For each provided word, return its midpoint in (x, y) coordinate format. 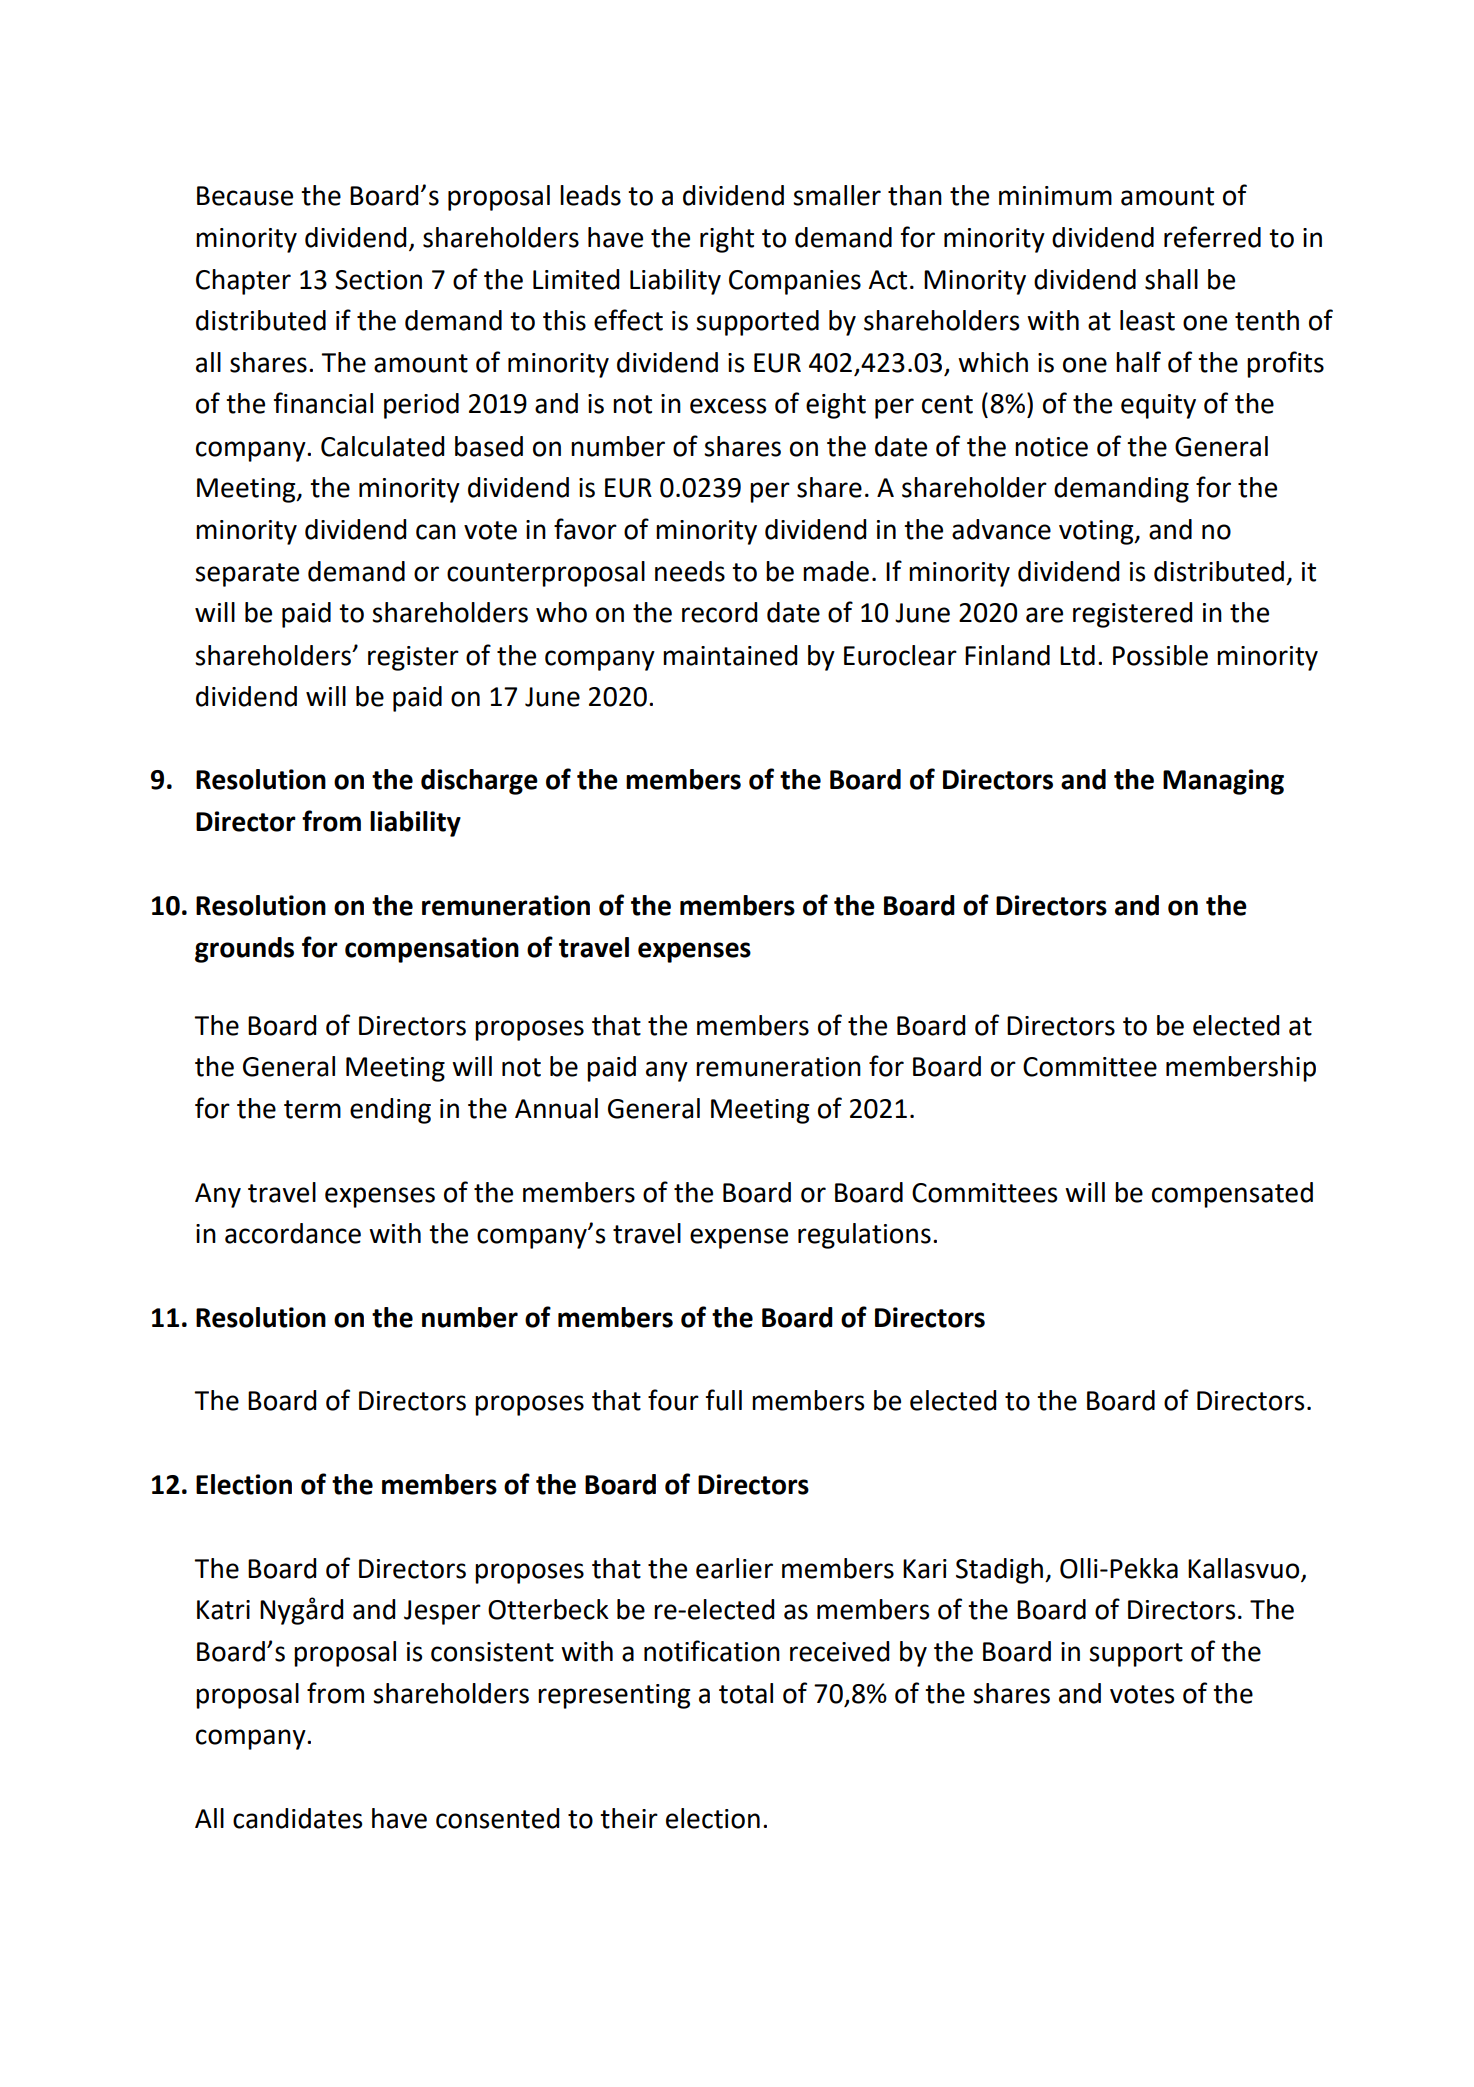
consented (497, 1818)
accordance (293, 1233)
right (727, 240)
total (746, 1693)
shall (1171, 279)
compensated (1232, 1195)
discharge (479, 782)
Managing (1223, 782)
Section (378, 280)
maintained (730, 655)
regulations (864, 1236)
